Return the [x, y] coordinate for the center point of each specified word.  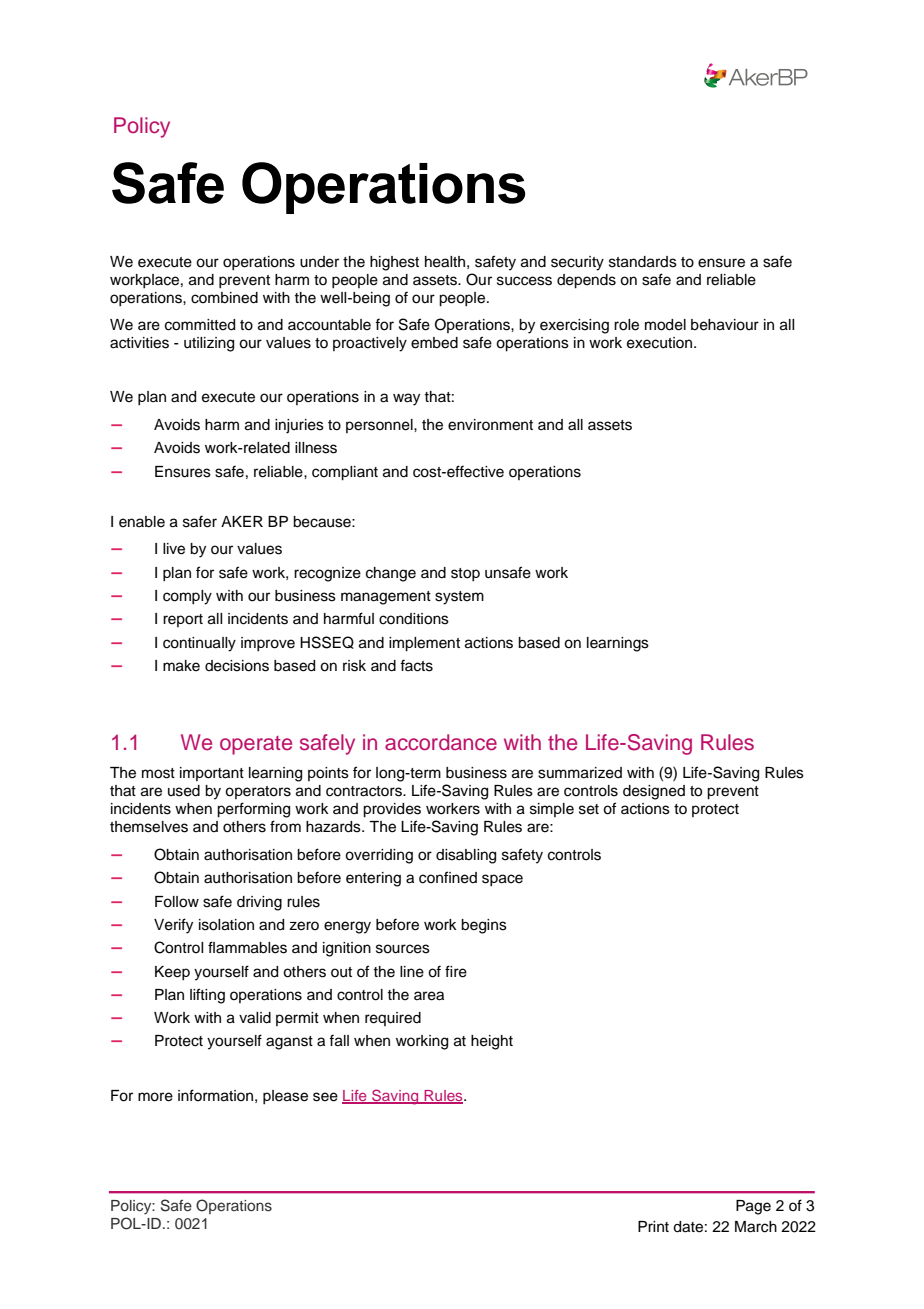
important [212, 774]
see [325, 1097]
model [665, 325]
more [155, 1097]
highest [394, 263]
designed [654, 792]
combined [224, 298]
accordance [441, 742]
